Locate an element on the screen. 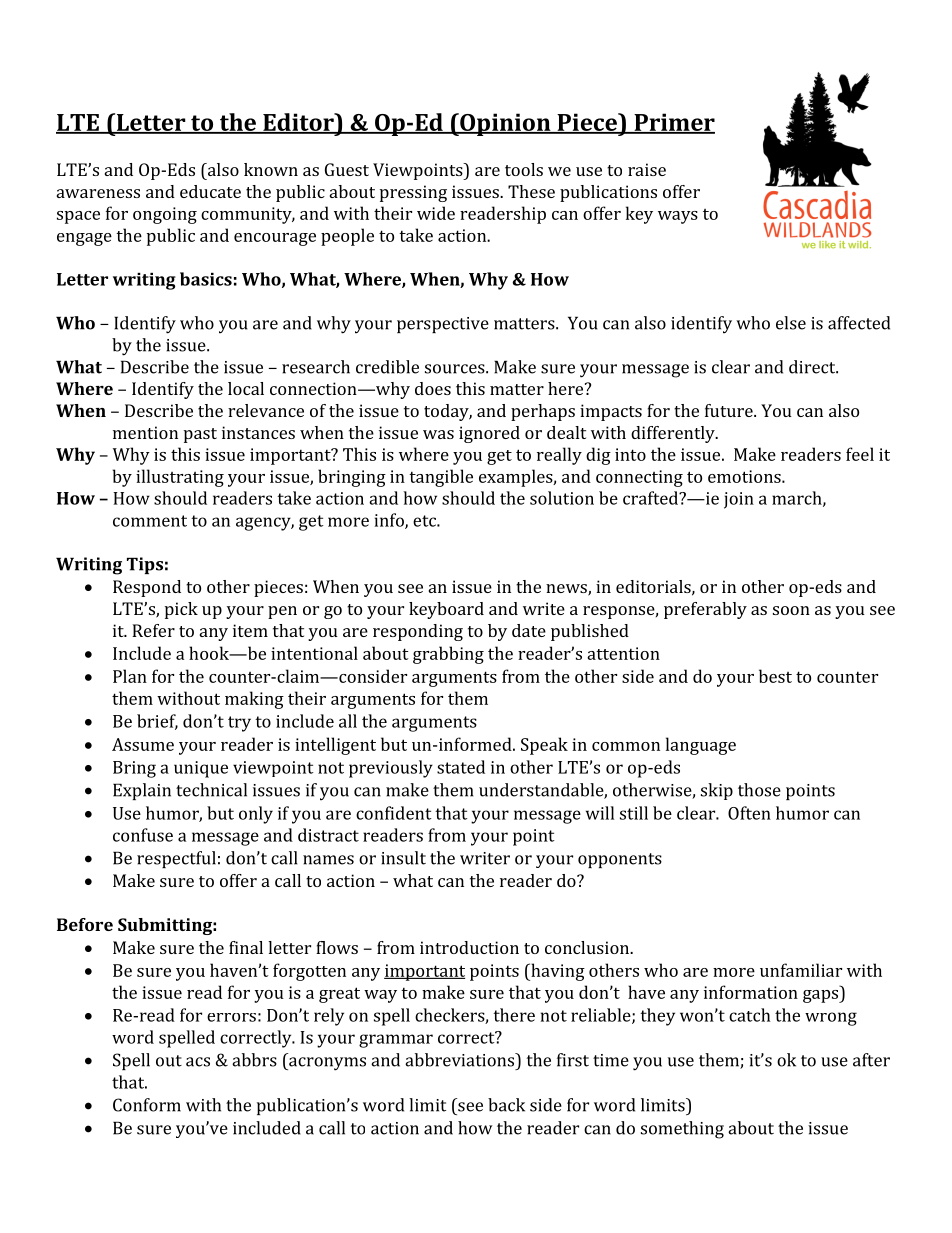  respectful is located at coordinates (176, 859).
